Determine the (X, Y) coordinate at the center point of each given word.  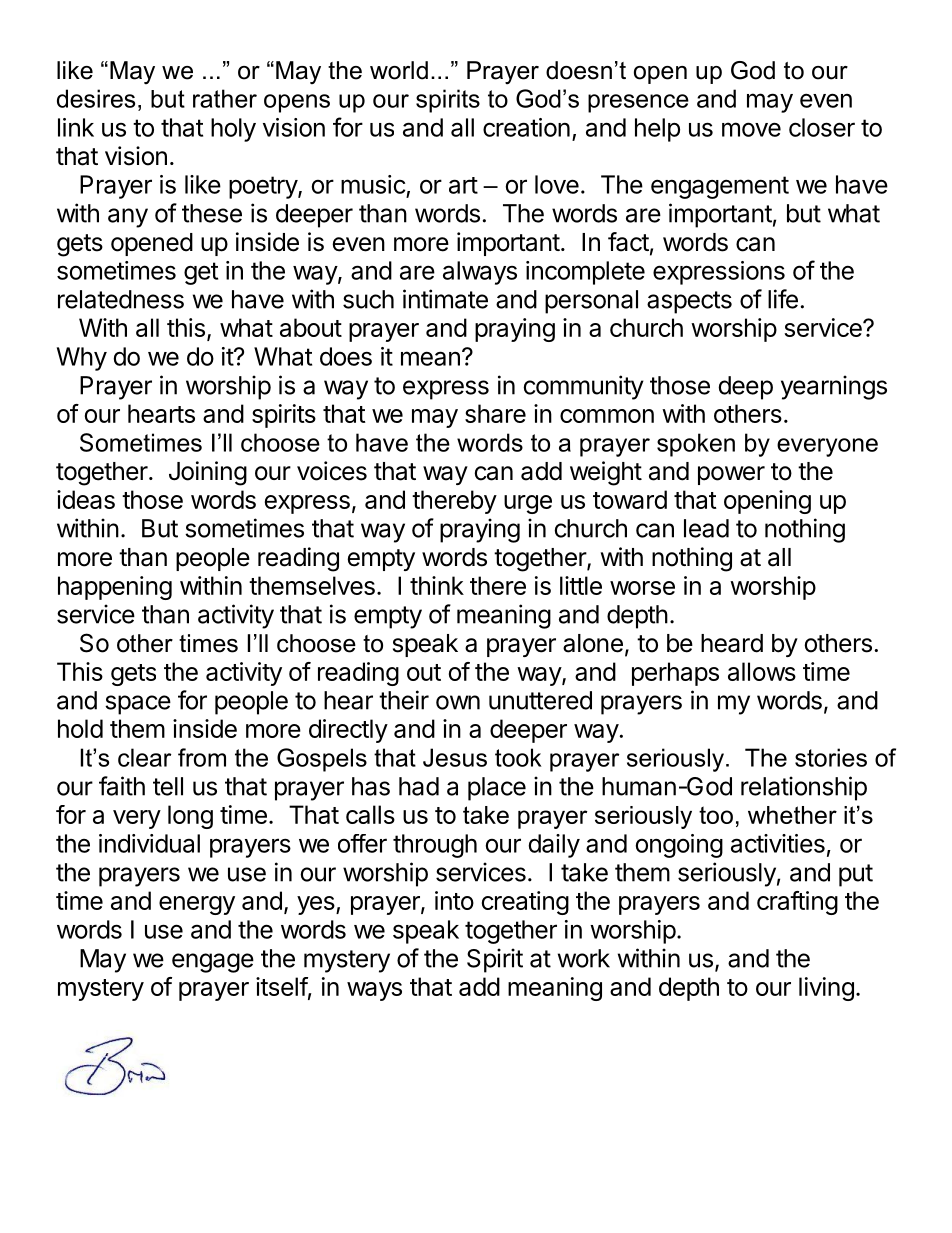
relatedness (121, 299)
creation (526, 127)
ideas (86, 499)
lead (706, 528)
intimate (445, 299)
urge (528, 504)
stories (831, 757)
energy (197, 905)
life (783, 299)
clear (144, 757)
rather (225, 98)
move (751, 129)
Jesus (455, 757)
